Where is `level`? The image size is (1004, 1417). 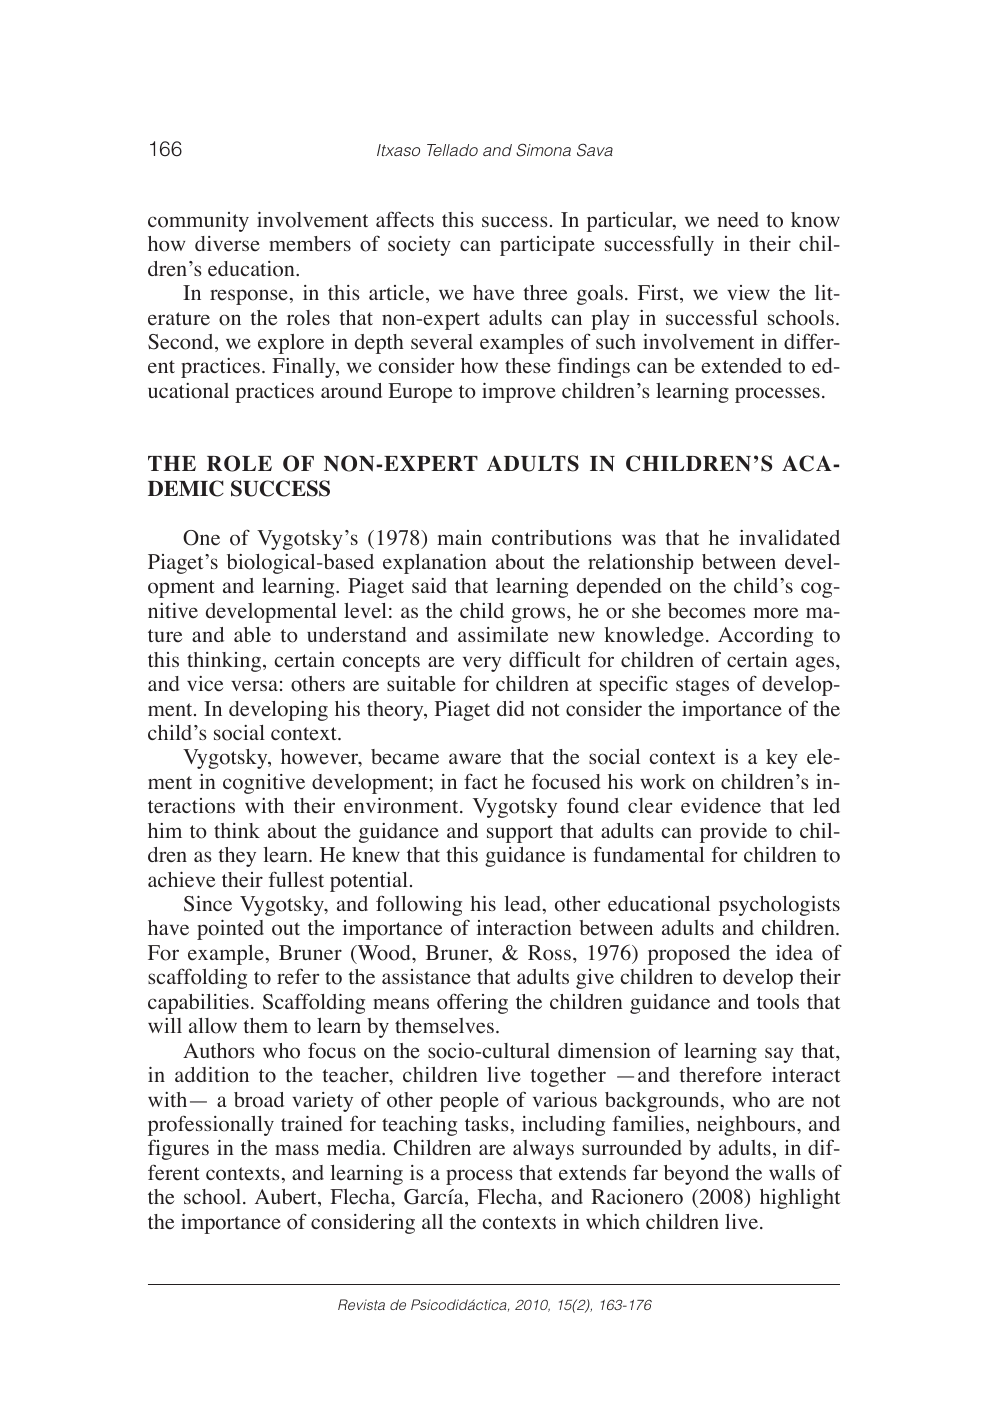 level is located at coordinates (365, 611).
